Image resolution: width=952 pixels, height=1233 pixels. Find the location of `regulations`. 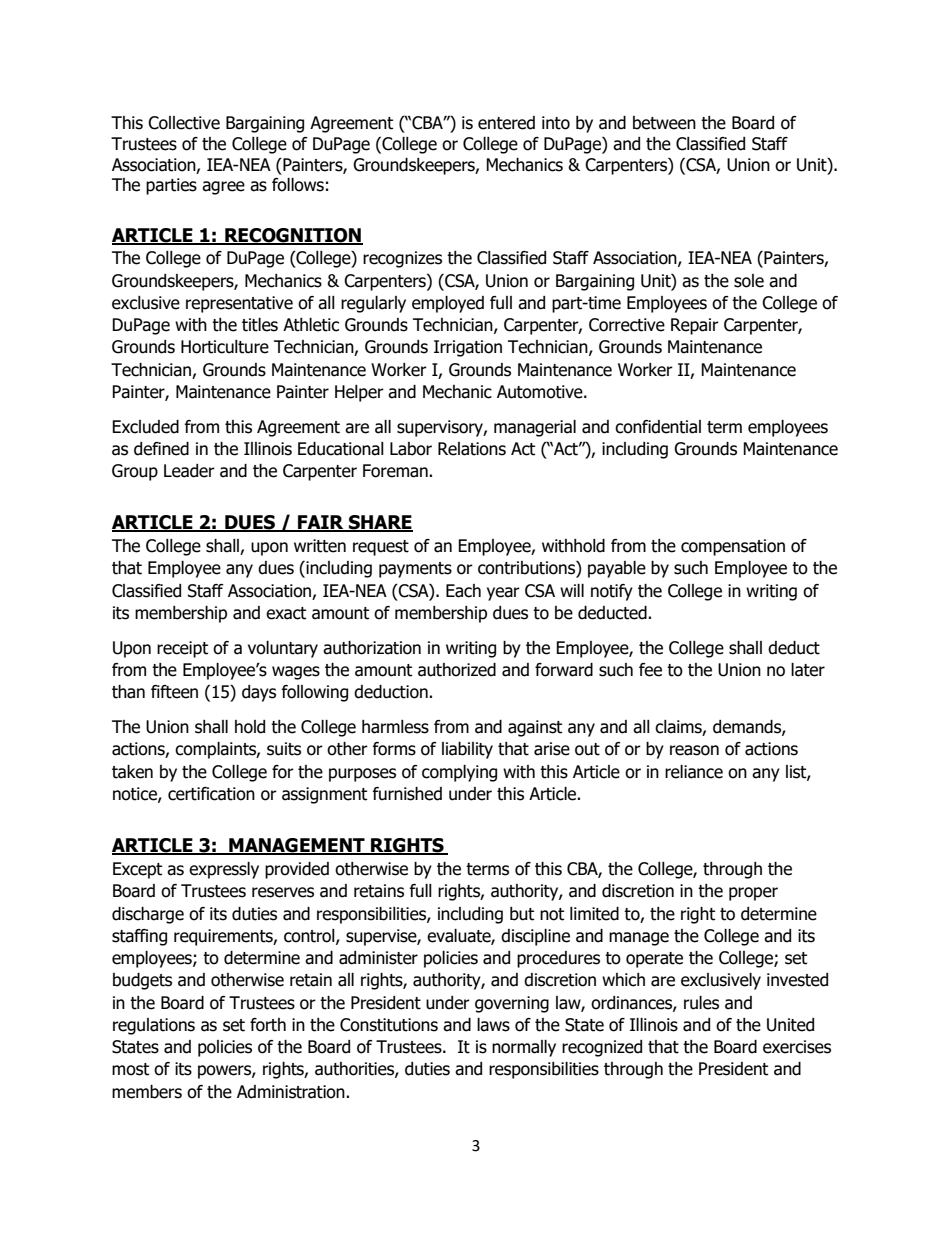

regulations is located at coordinates (154, 1026).
